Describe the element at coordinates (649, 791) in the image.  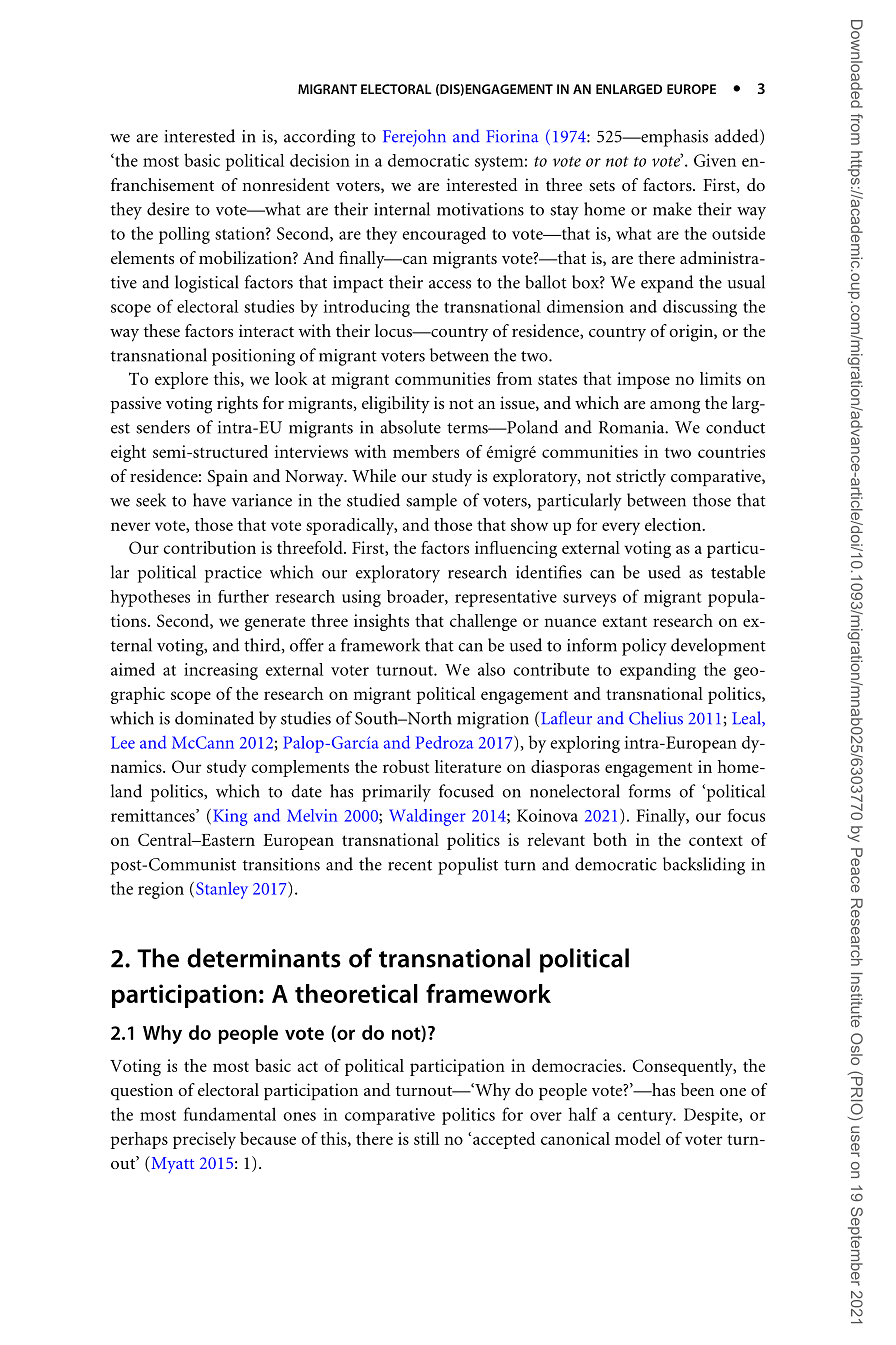
I see `forms` at that location.
